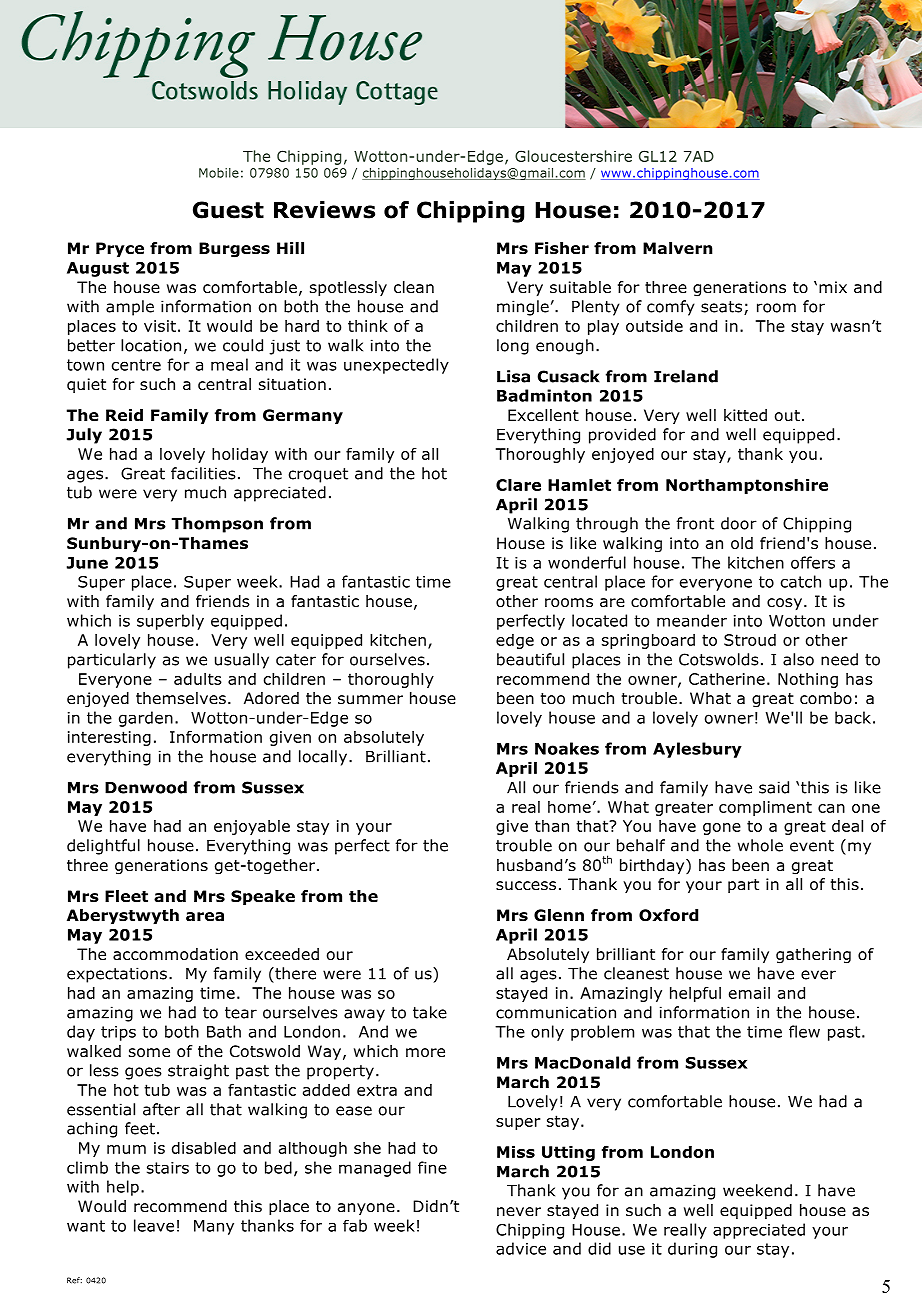 This page has height=1316, width=922. I want to click on Lisa, so click(513, 376).
